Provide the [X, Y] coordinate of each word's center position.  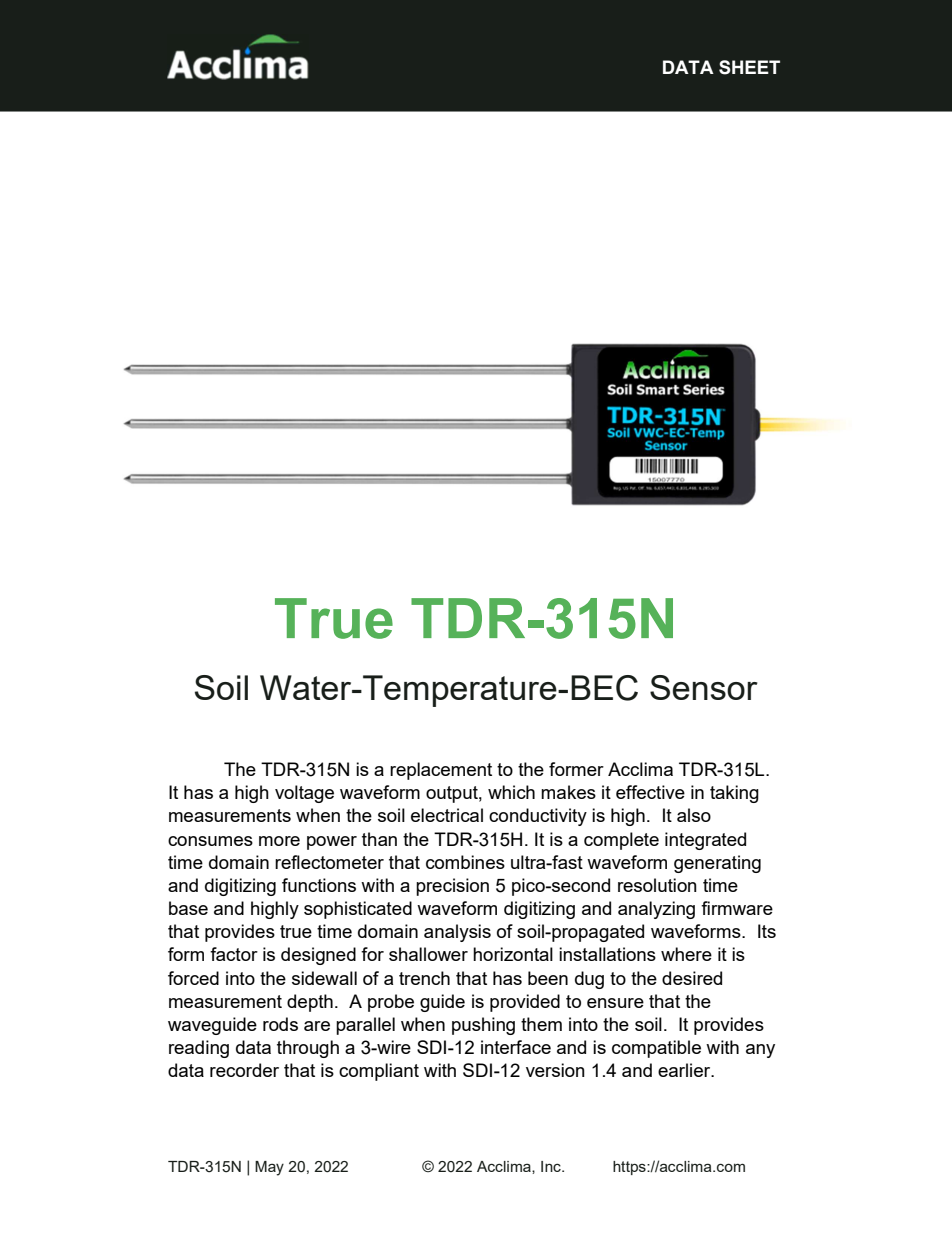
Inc [552, 1166]
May [269, 1168]
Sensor [704, 687]
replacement [441, 771]
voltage [304, 794]
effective [650, 792]
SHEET [749, 67]
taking [734, 794]
